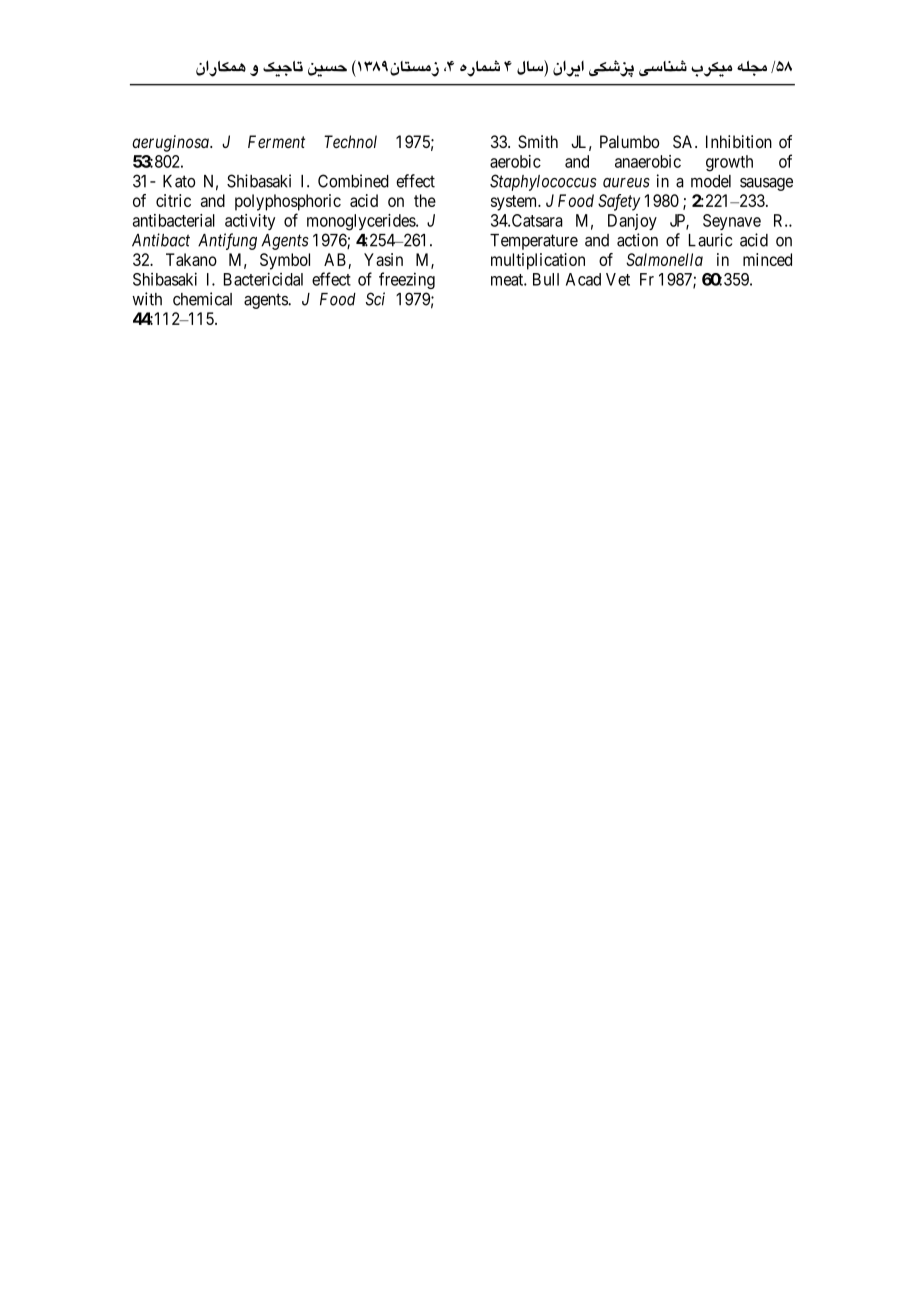 Image resolution: width=924 pixels, height=1307 pixels. Describe the element at coordinates (543, 182) in the screenshot. I see `Staphylococcus` at that location.
